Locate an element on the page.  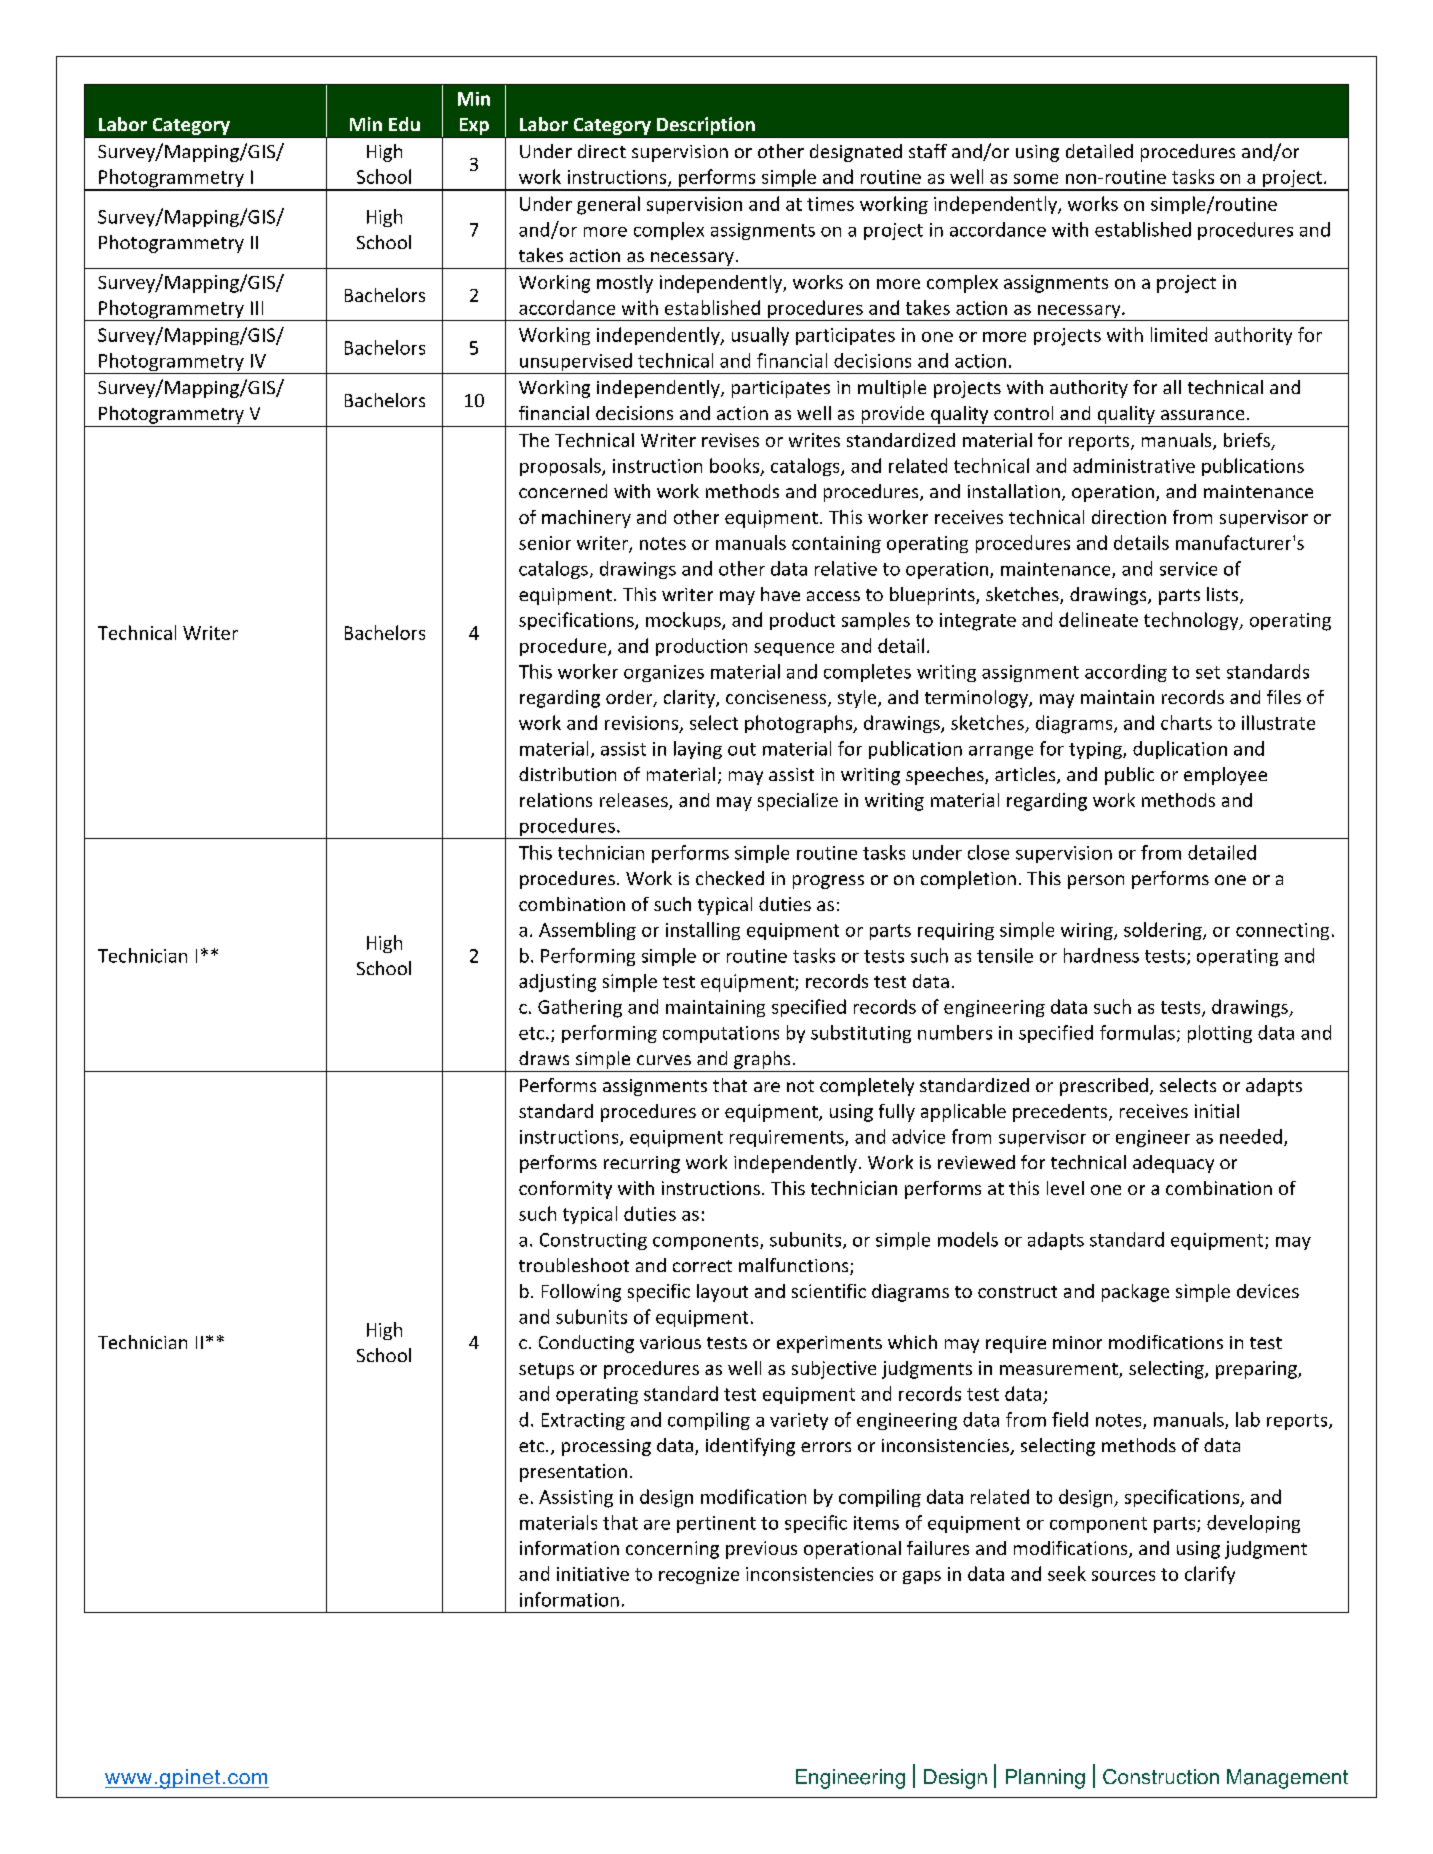
conciseness is located at coordinates (777, 698).
